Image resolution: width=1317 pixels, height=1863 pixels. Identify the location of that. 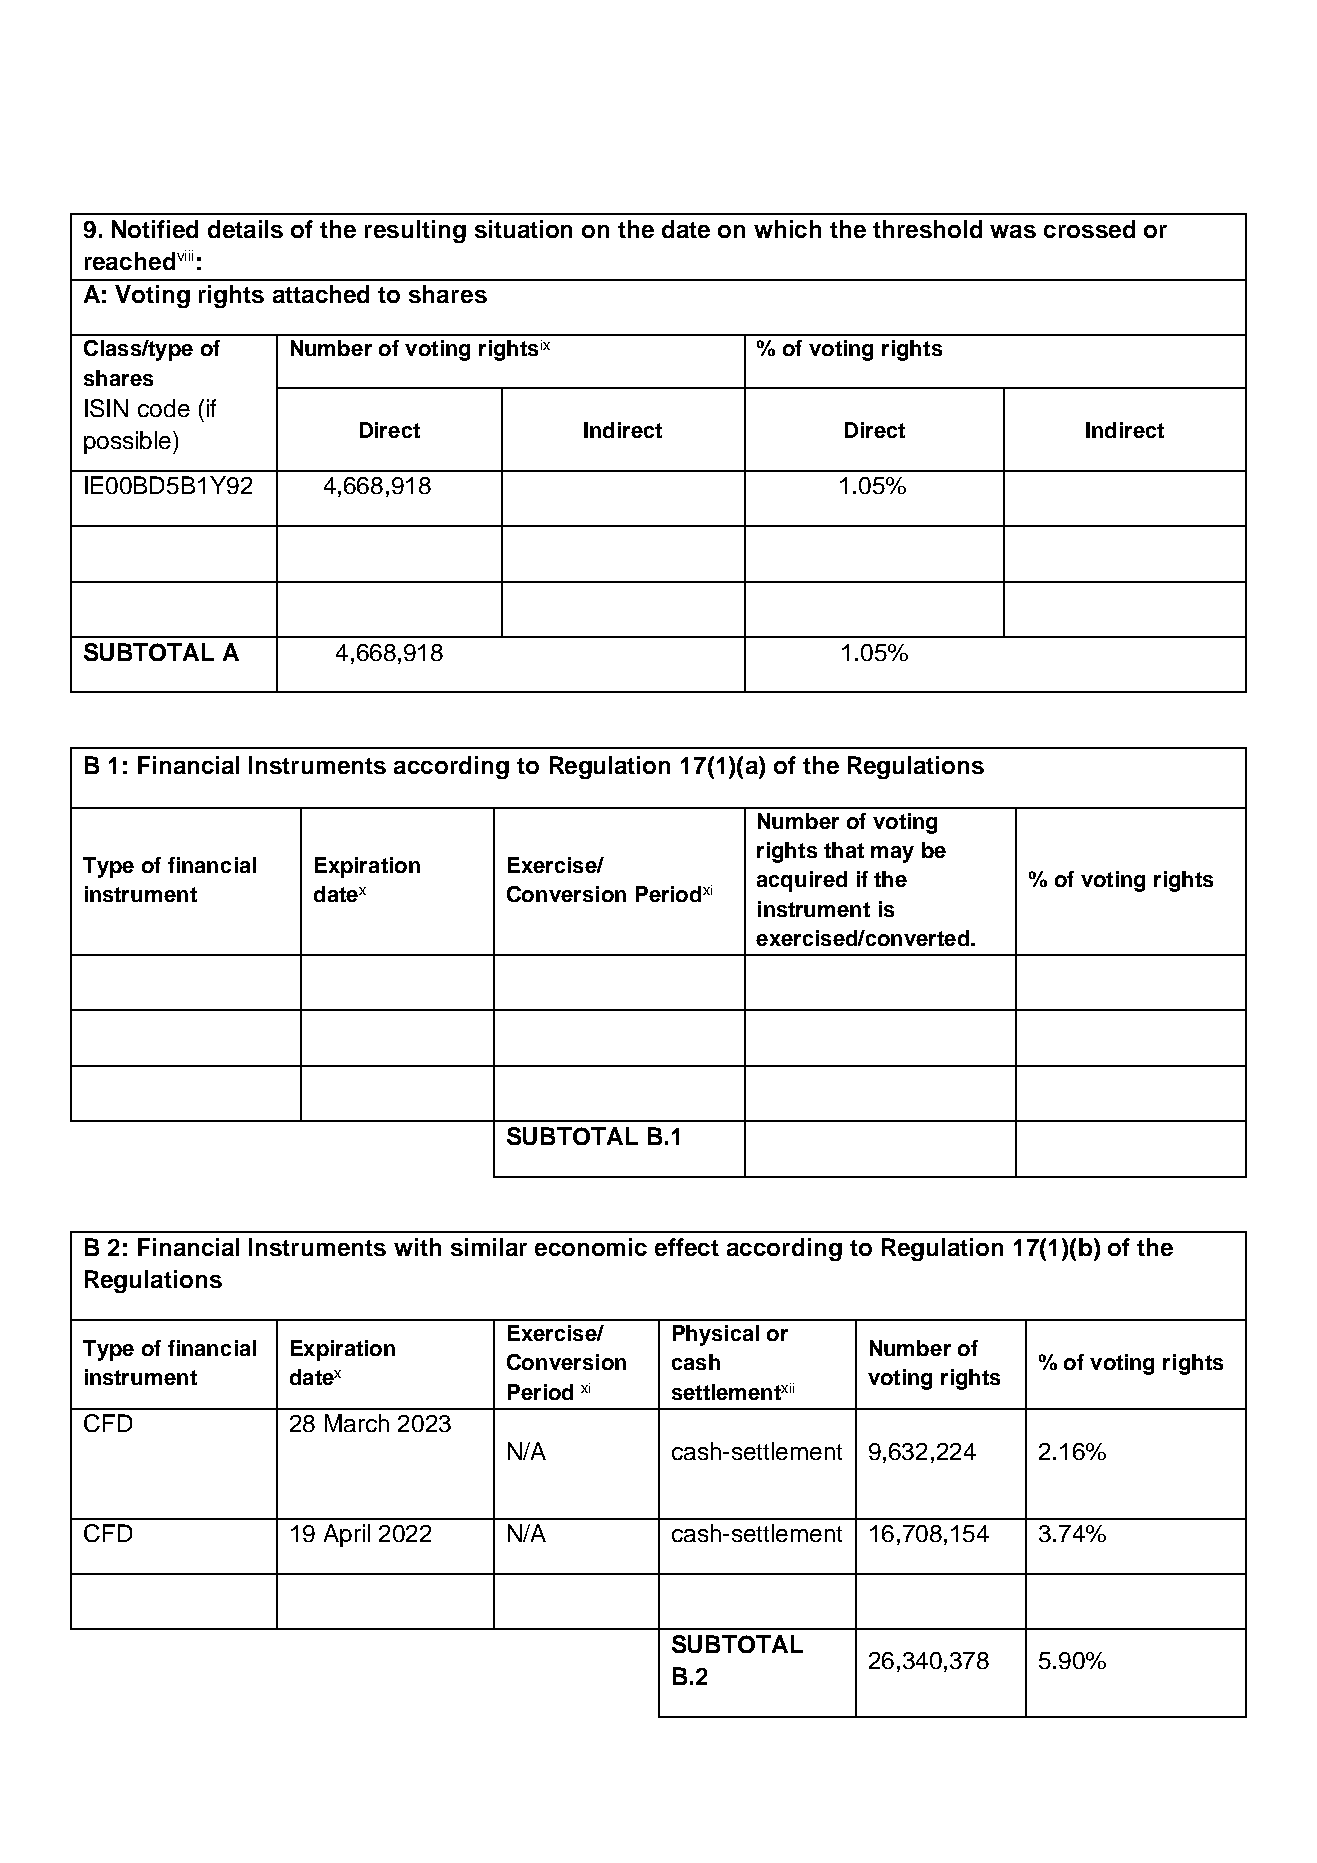
(844, 850).
